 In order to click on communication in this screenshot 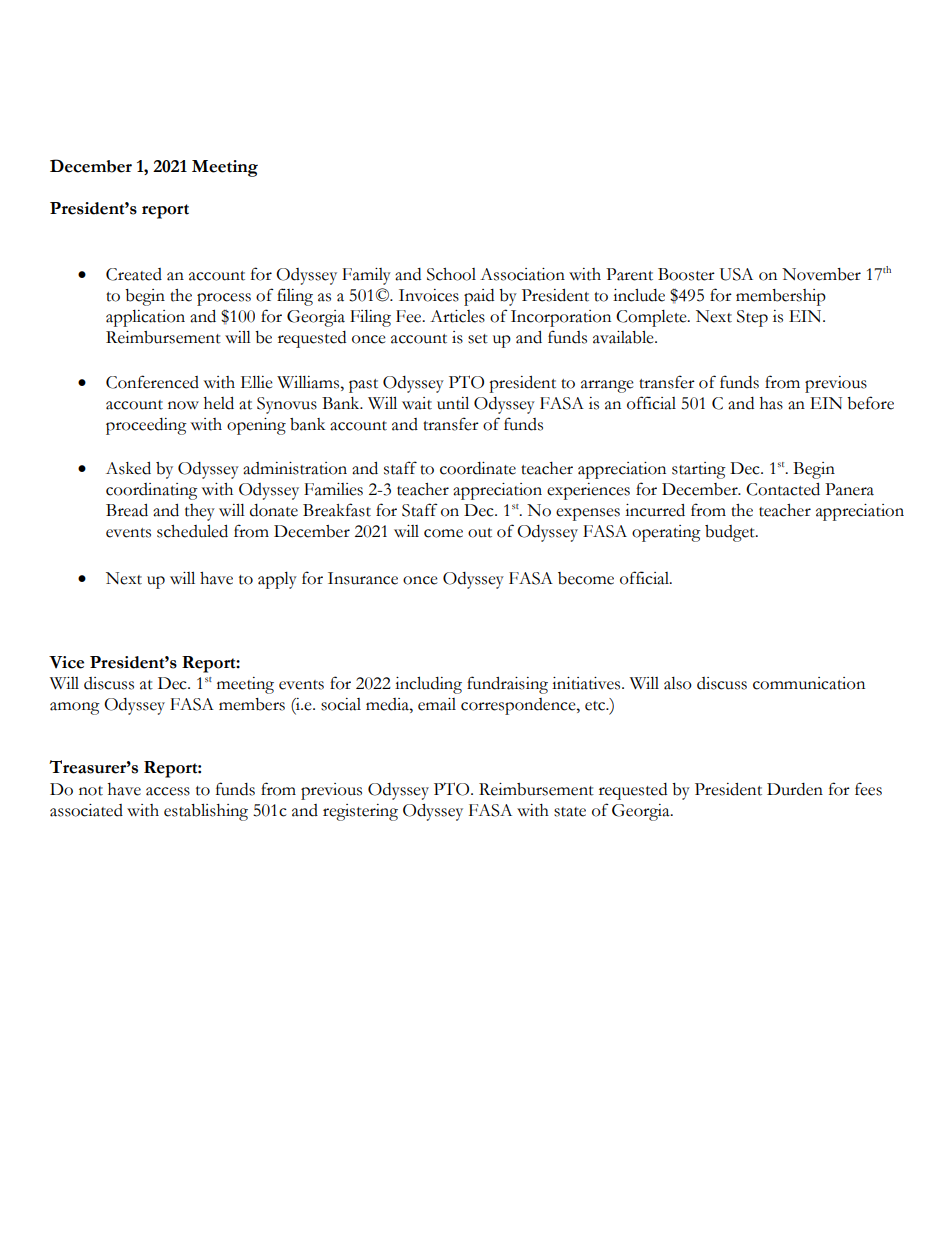, I will do `click(809, 683)`.
